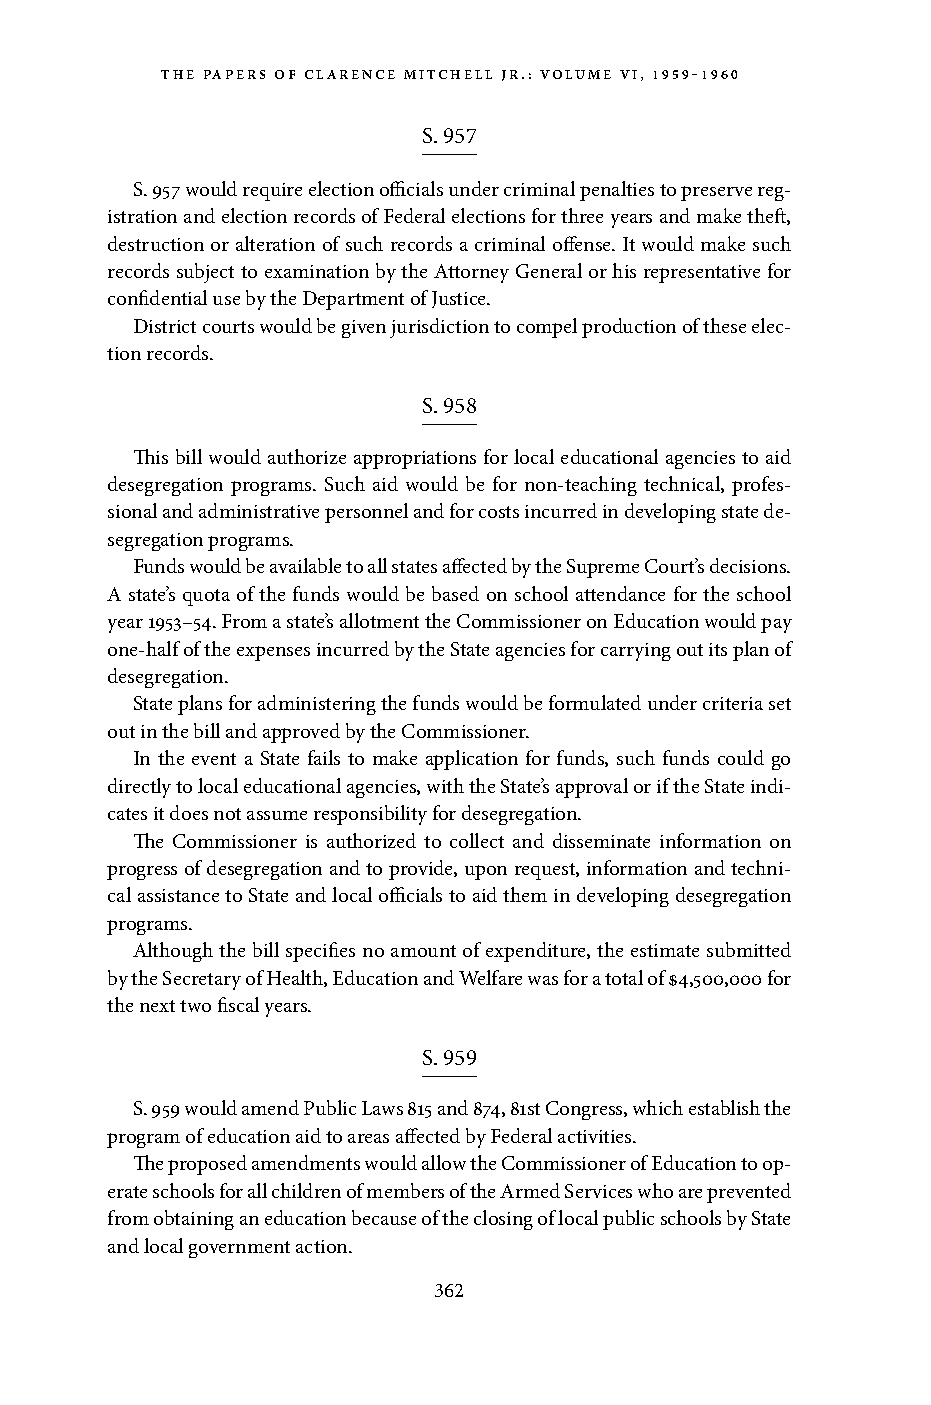 The width and height of the screenshot is (931, 1405). I want to click on obtaining, so click(194, 1220).
